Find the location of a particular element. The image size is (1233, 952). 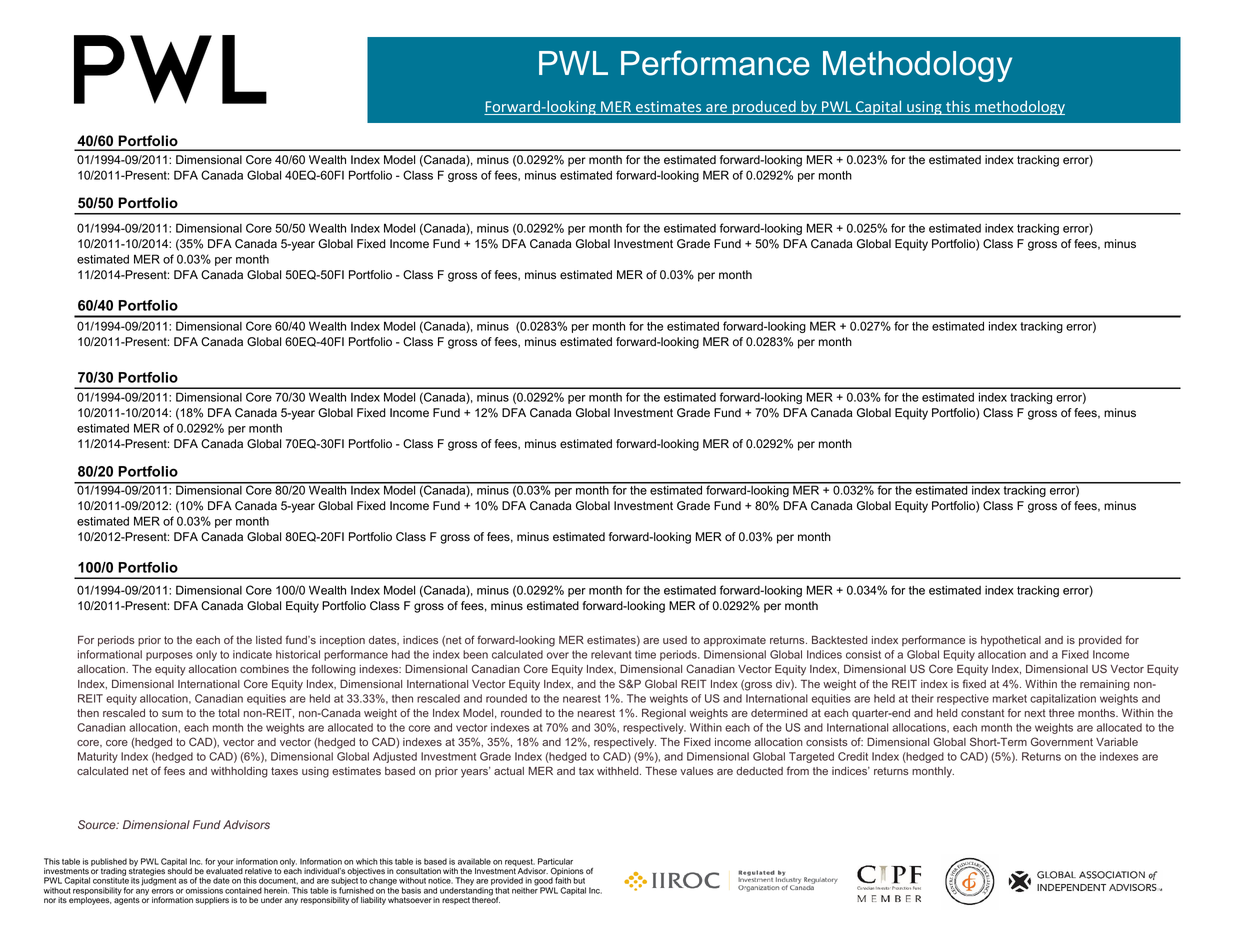

hypothetical is located at coordinates (1011, 641).
